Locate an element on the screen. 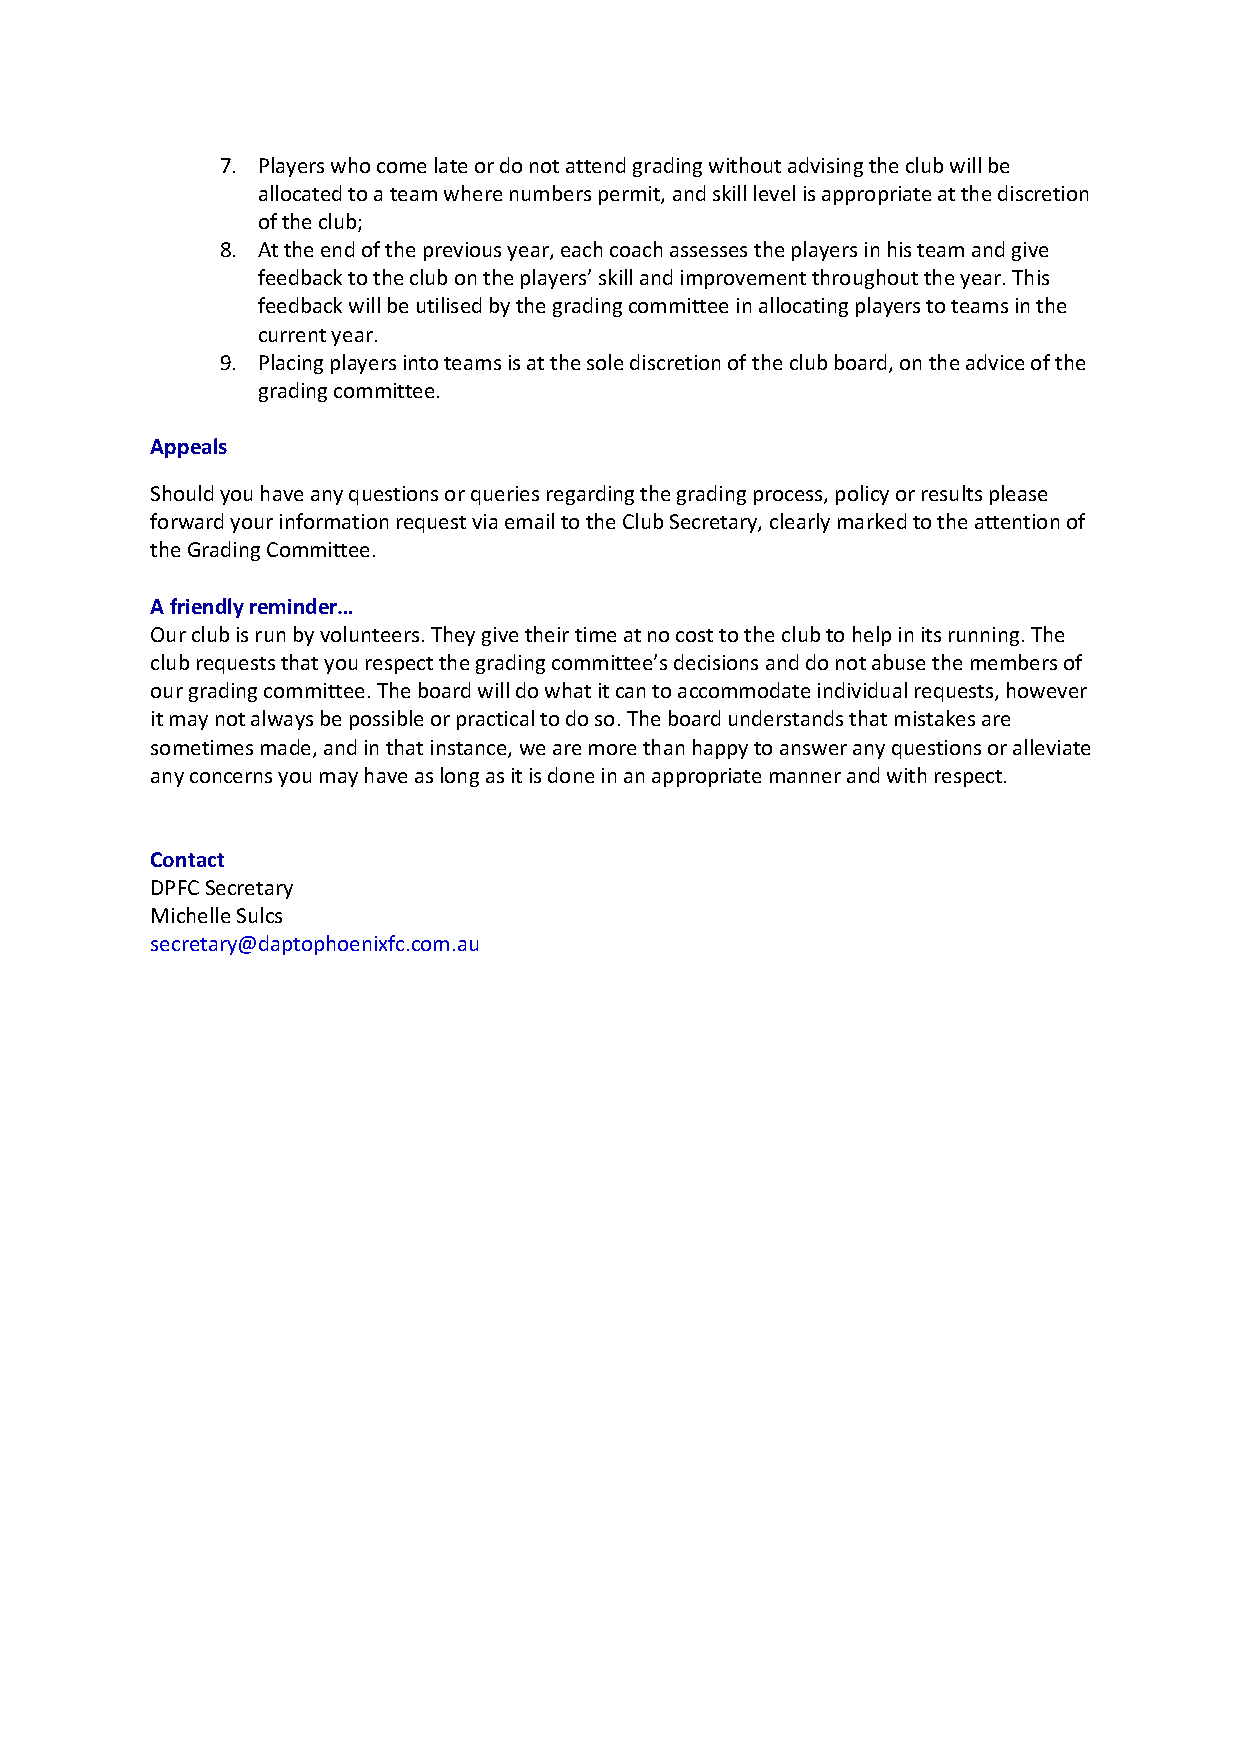  email is located at coordinates (529, 521).
